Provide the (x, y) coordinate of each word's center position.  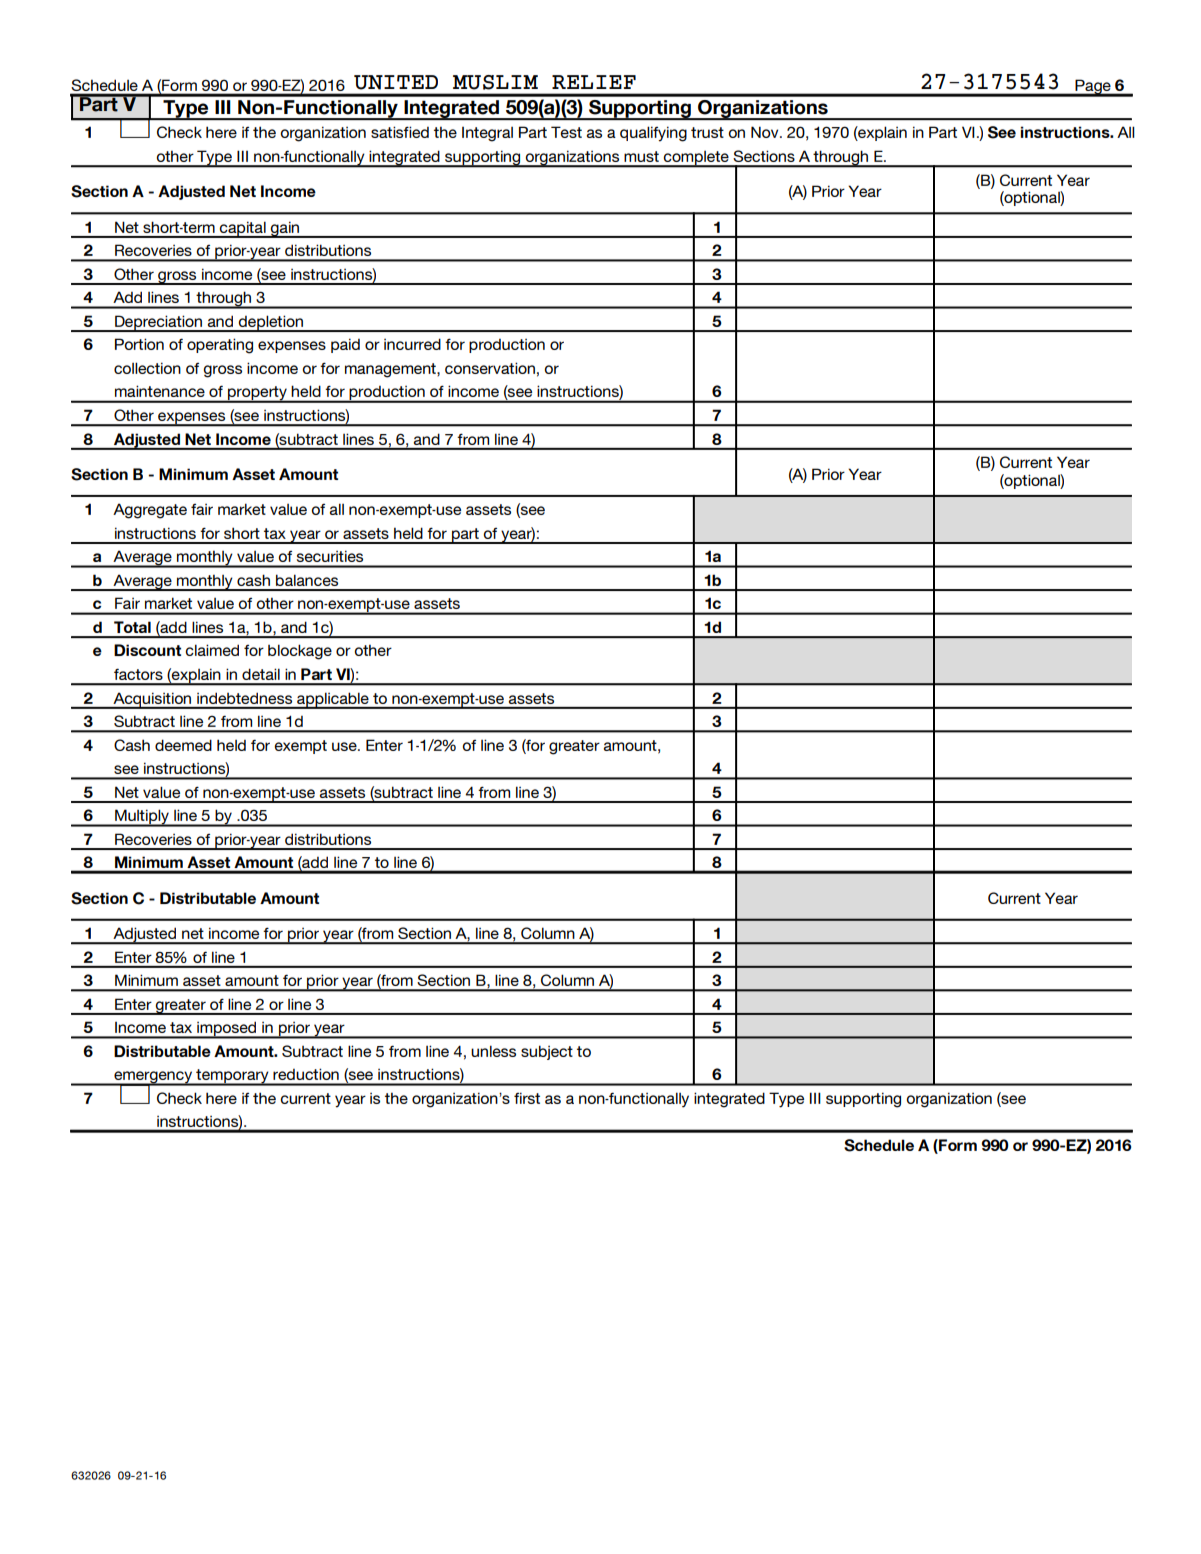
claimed (212, 650)
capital (243, 229)
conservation (490, 368)
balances (307, 580)
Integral (487, 134)
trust (707, 132)
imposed (227, 1030)
